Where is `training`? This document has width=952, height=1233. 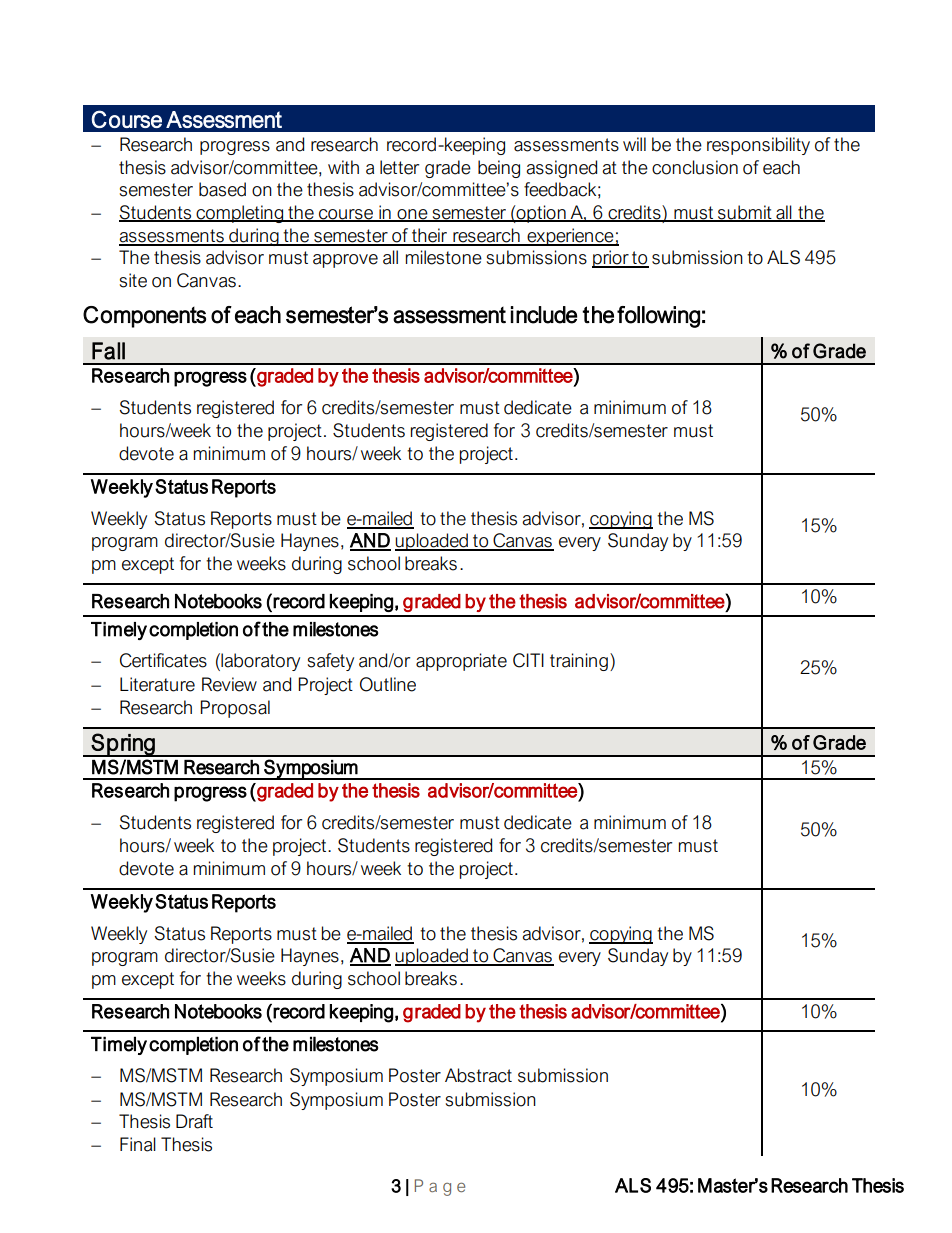 training is located at coordinates (579, 662).
